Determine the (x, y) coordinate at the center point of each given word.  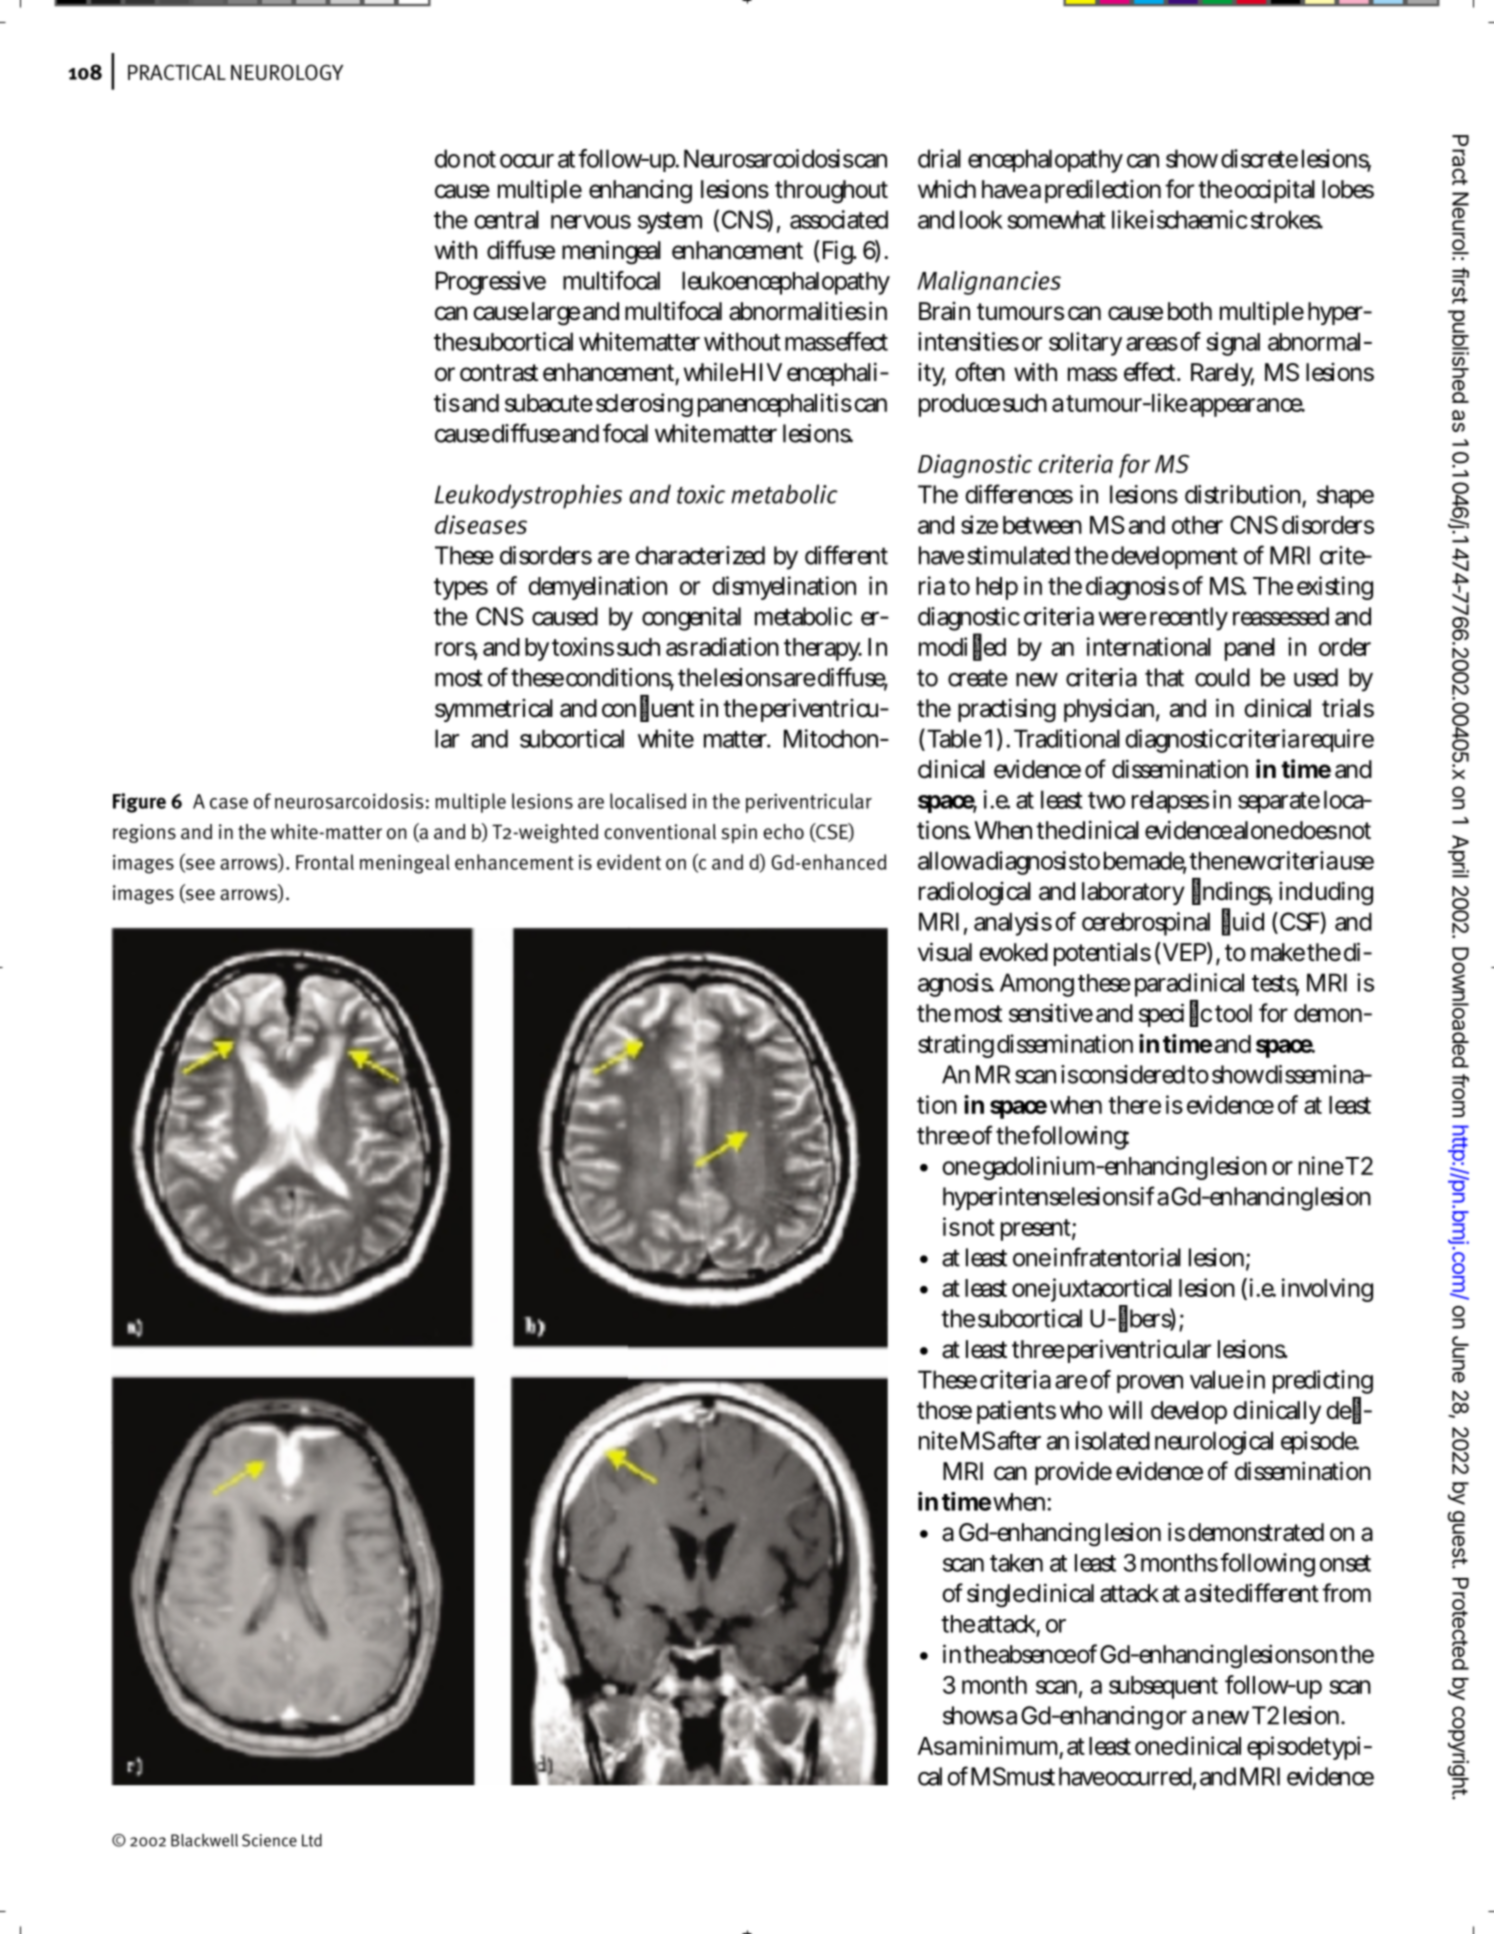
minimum (1011, 1746)
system (670, 223)
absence (1037, 1654)
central (506, 219)
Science (269, 1840)
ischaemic (1199, 219)
